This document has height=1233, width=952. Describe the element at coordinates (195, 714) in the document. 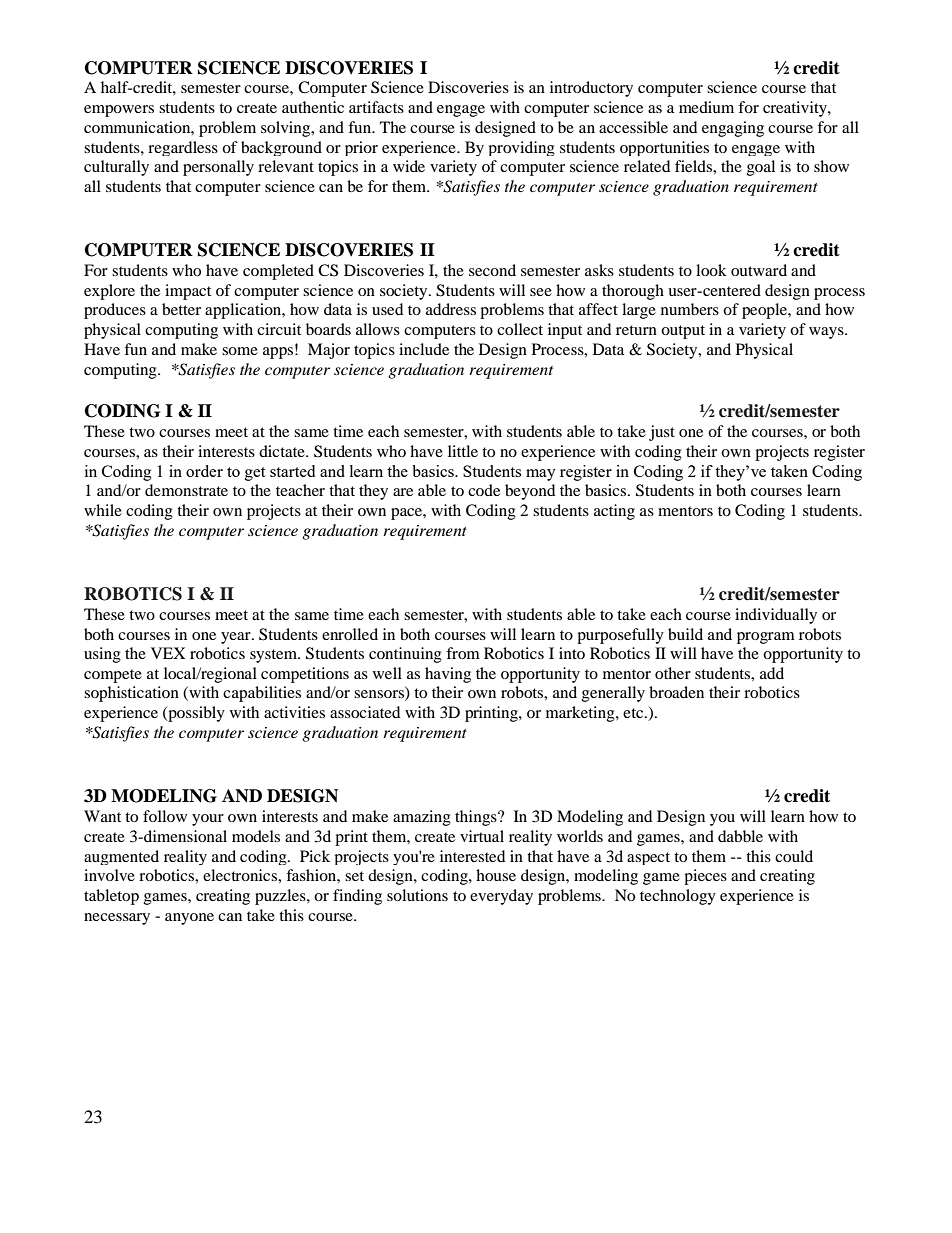

I see `possibly` at that location.
